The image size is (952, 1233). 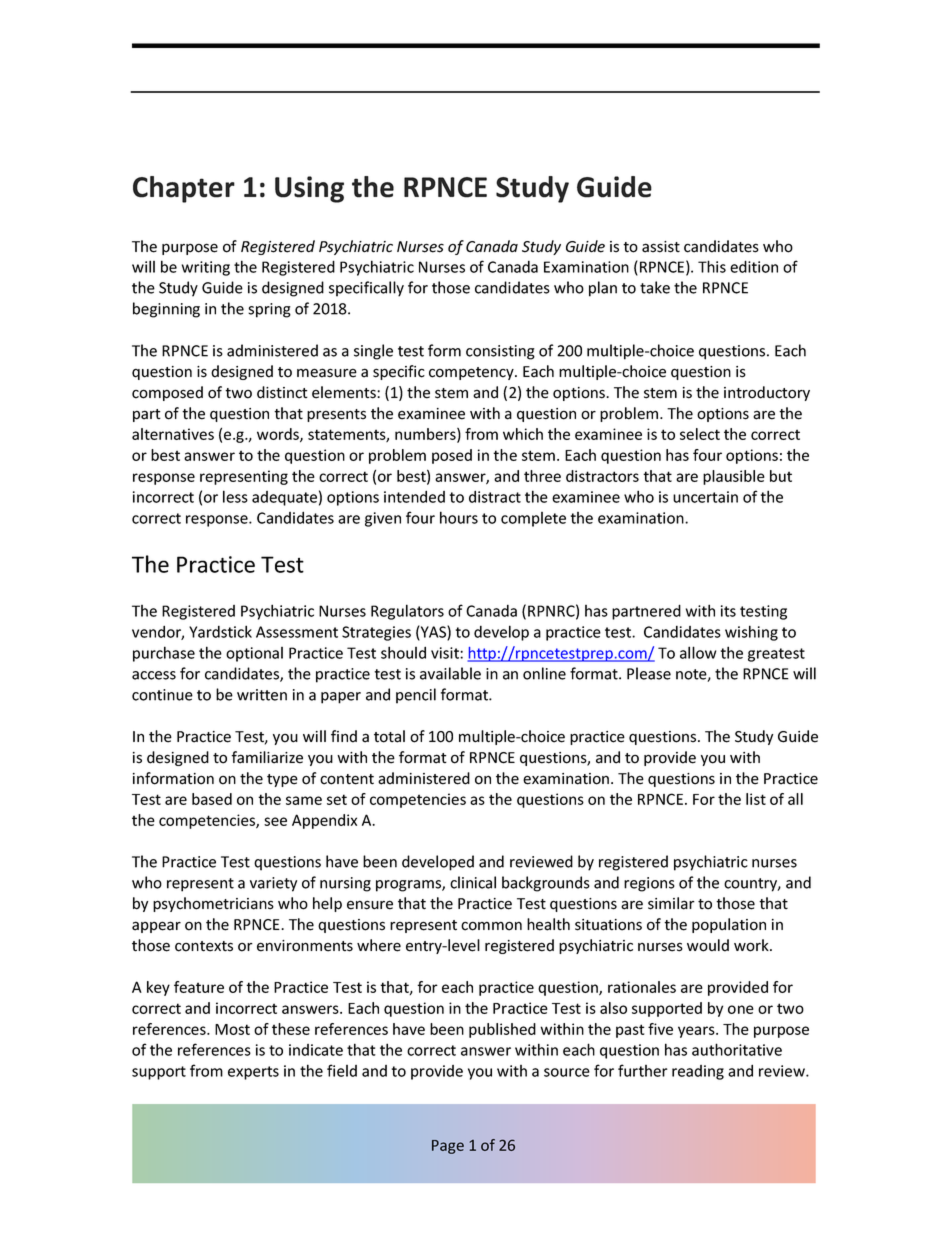 I want to click on assist, so click(x=661, y=247).
